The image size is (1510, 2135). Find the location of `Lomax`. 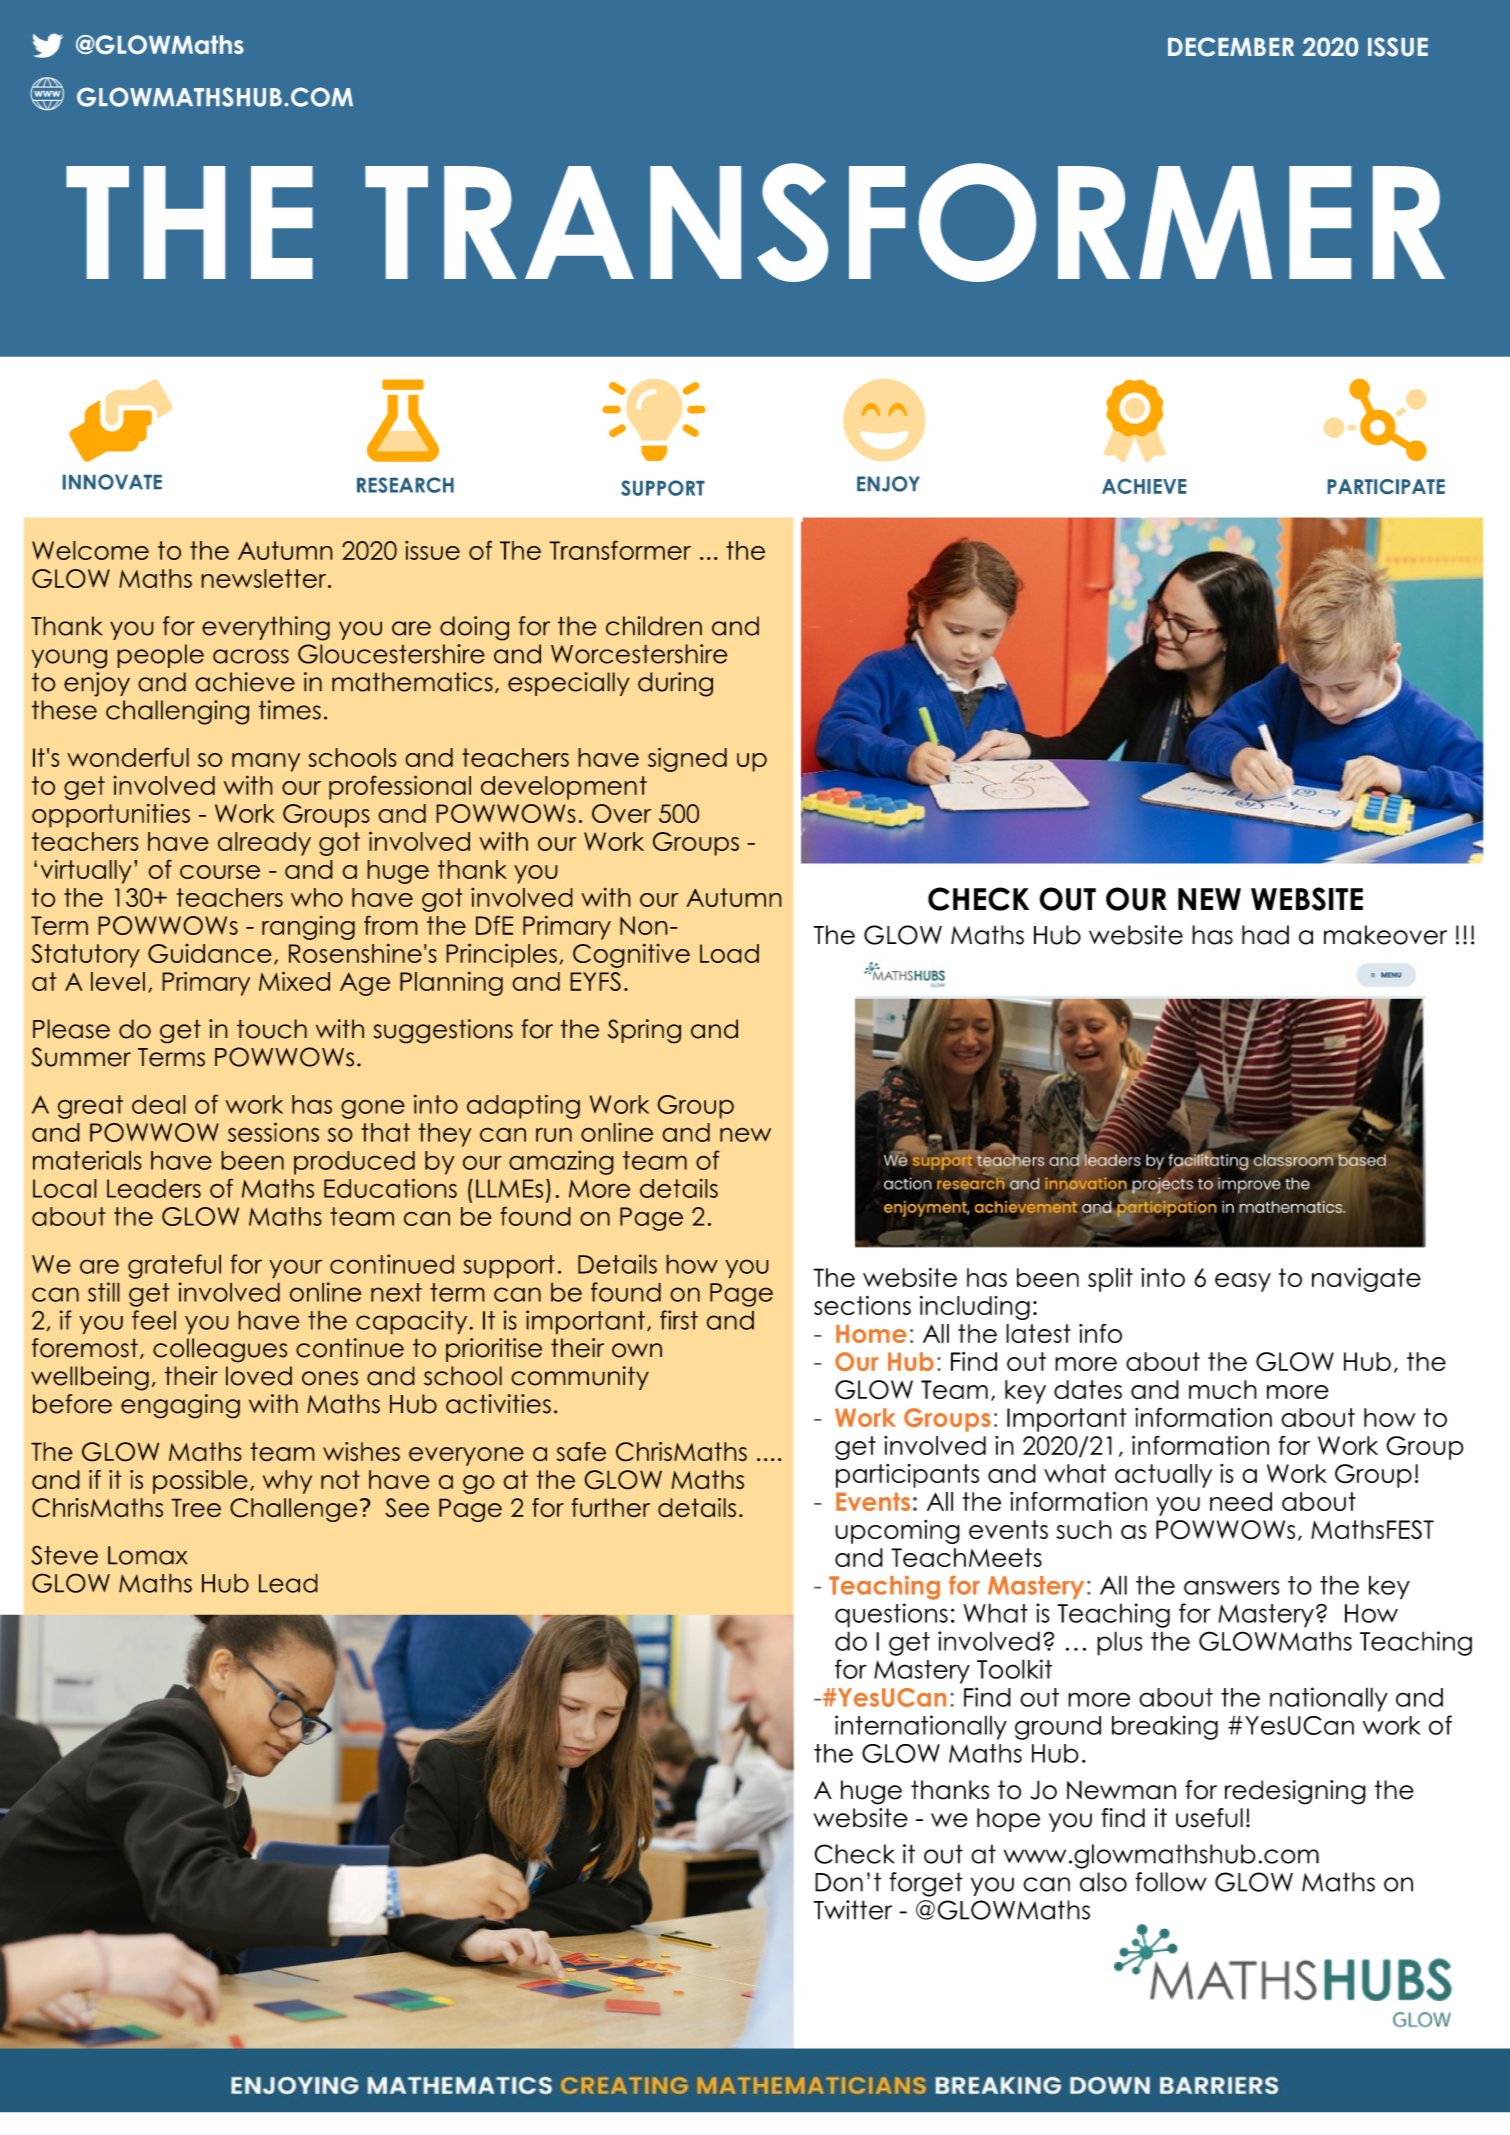

Lomax is located at coordinates (147, 1555).
